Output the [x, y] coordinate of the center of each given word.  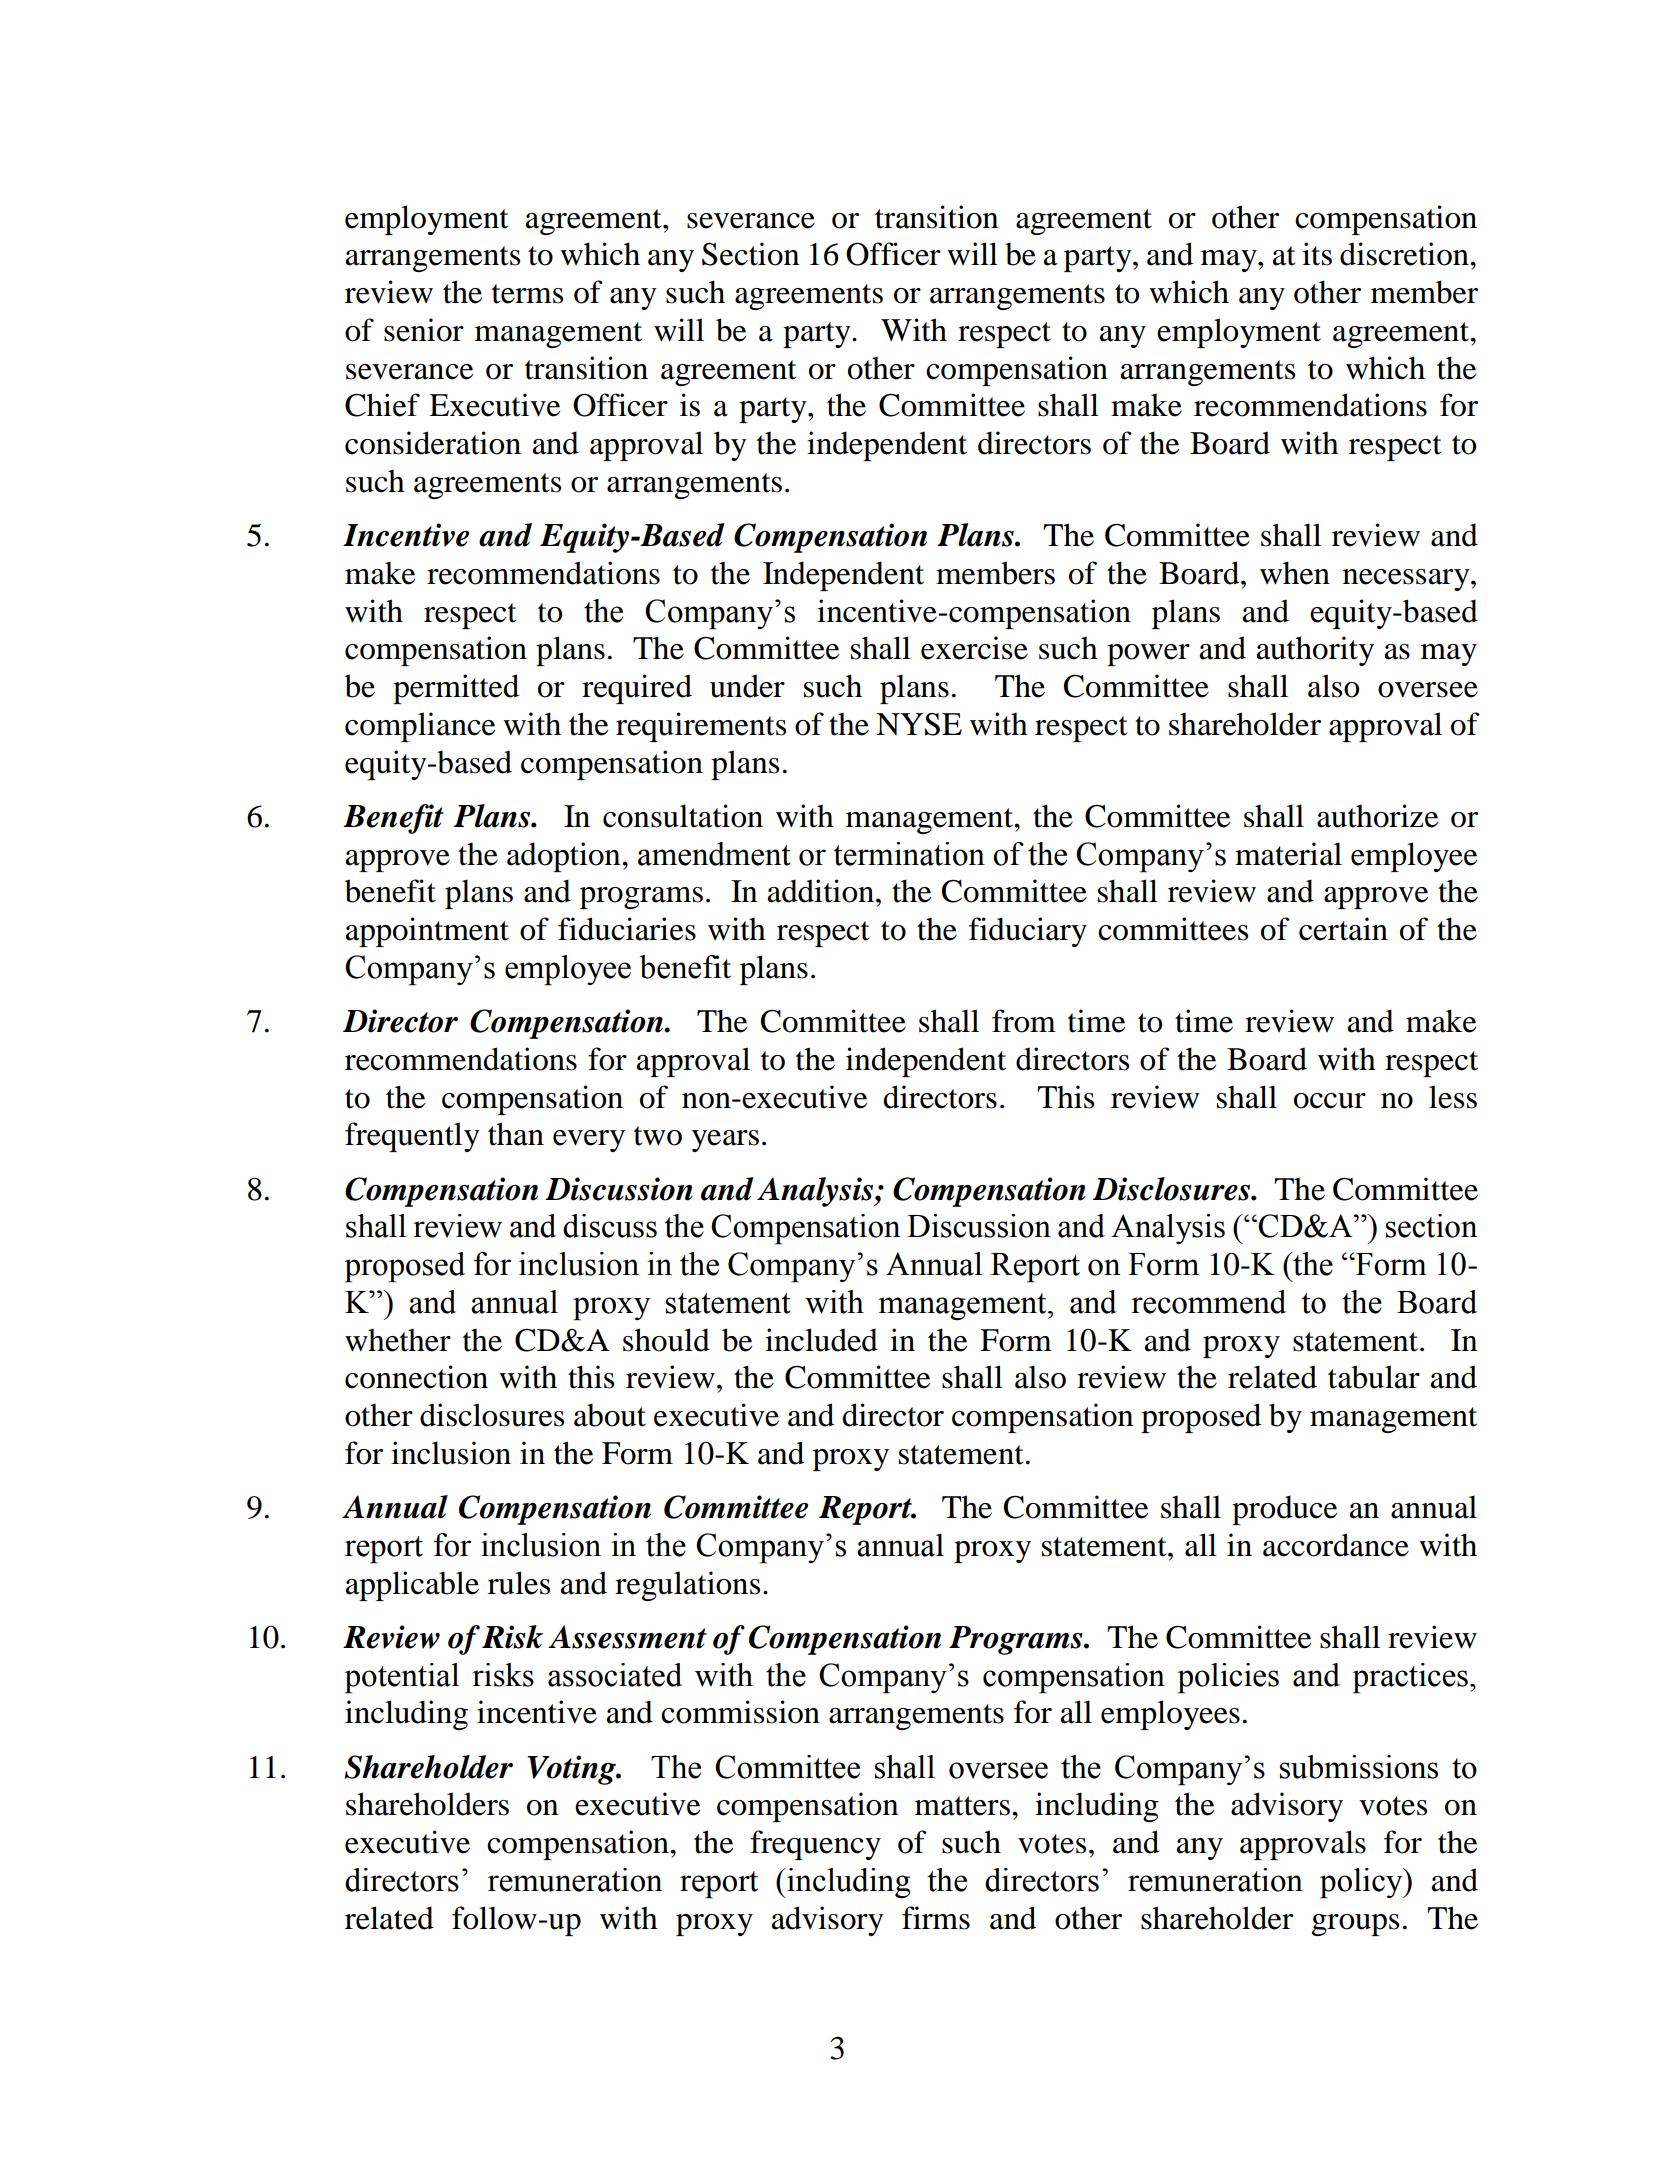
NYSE [919, 724]
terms [527, 294]
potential [402, 1678]
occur [1330, 1101]
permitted [456, 689]
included [821, 1340]
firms [936, 1918]
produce [1284, 1510]
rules [519, 1583]
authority [1315, 651]
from [1024, 1021]
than [516, 1134]
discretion [1405, 254]
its [1317, 254]
